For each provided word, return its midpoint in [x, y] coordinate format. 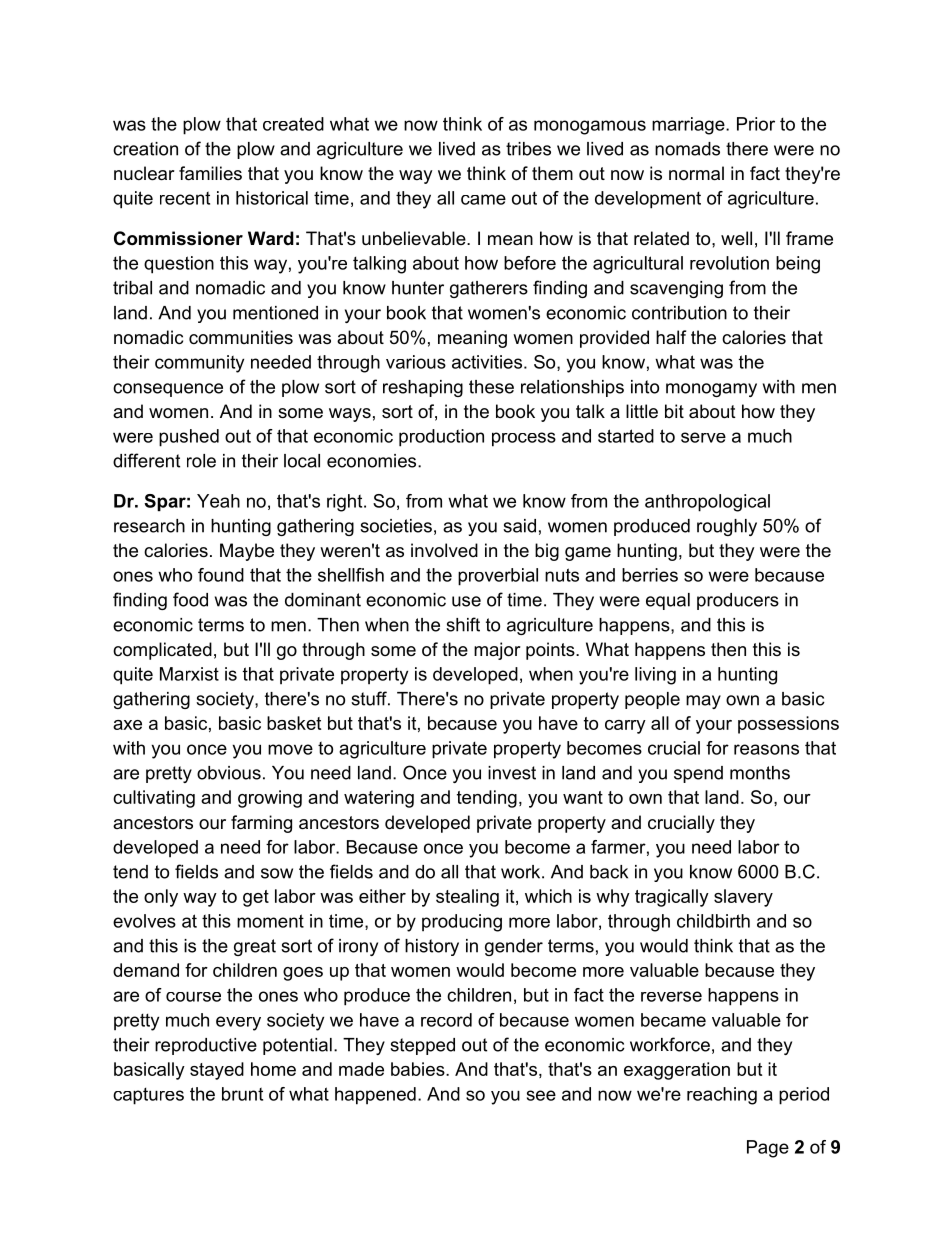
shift [463, 624]
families [210, 173]
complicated [162, 651]
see [541, 1095]
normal [696, 173]
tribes [528, 149]
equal [668, 601]
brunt [242, 1094]
